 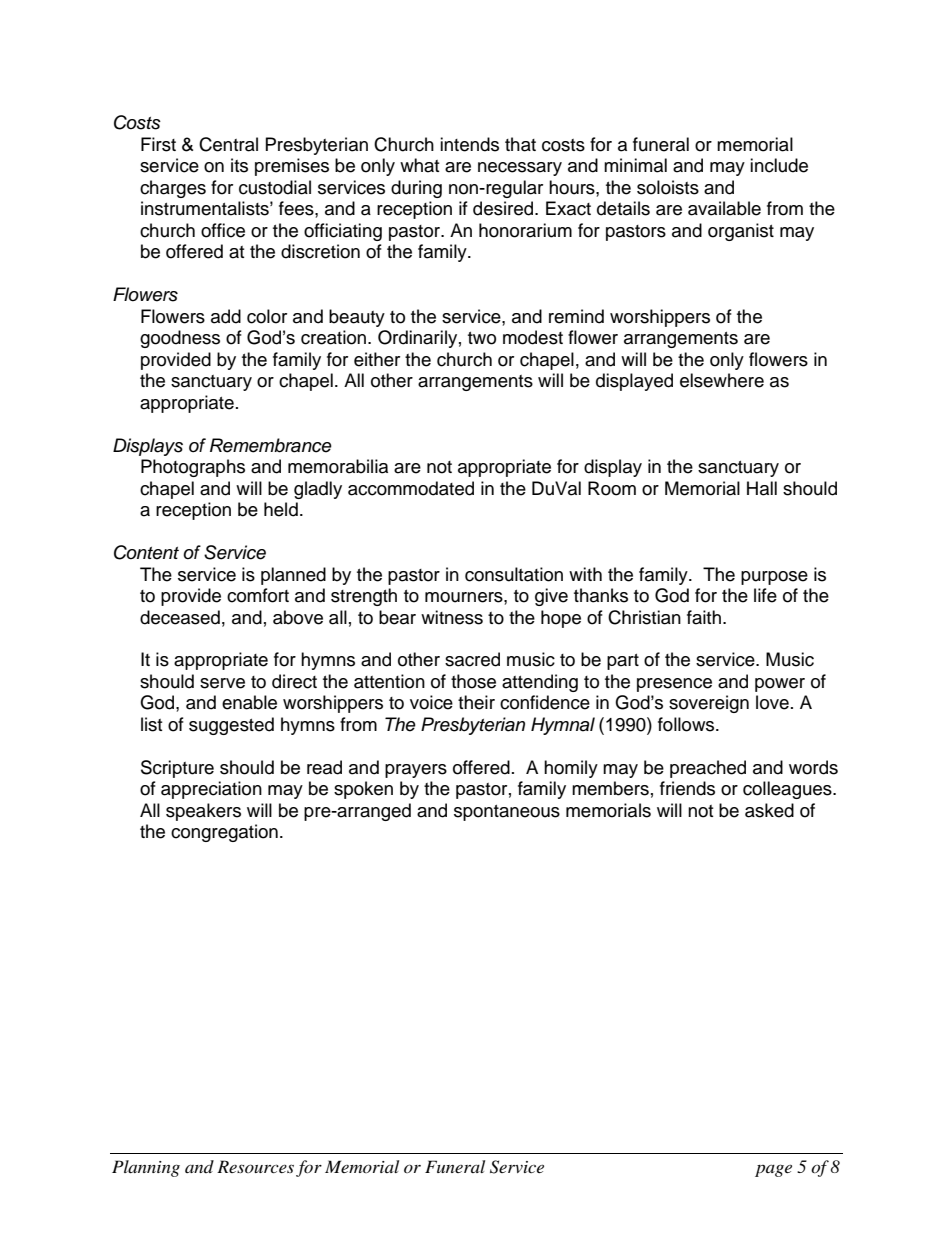 What do you see at coordinates (255, 1166) in the image?
I see `Resources` at bounding box center [255, 1166].
